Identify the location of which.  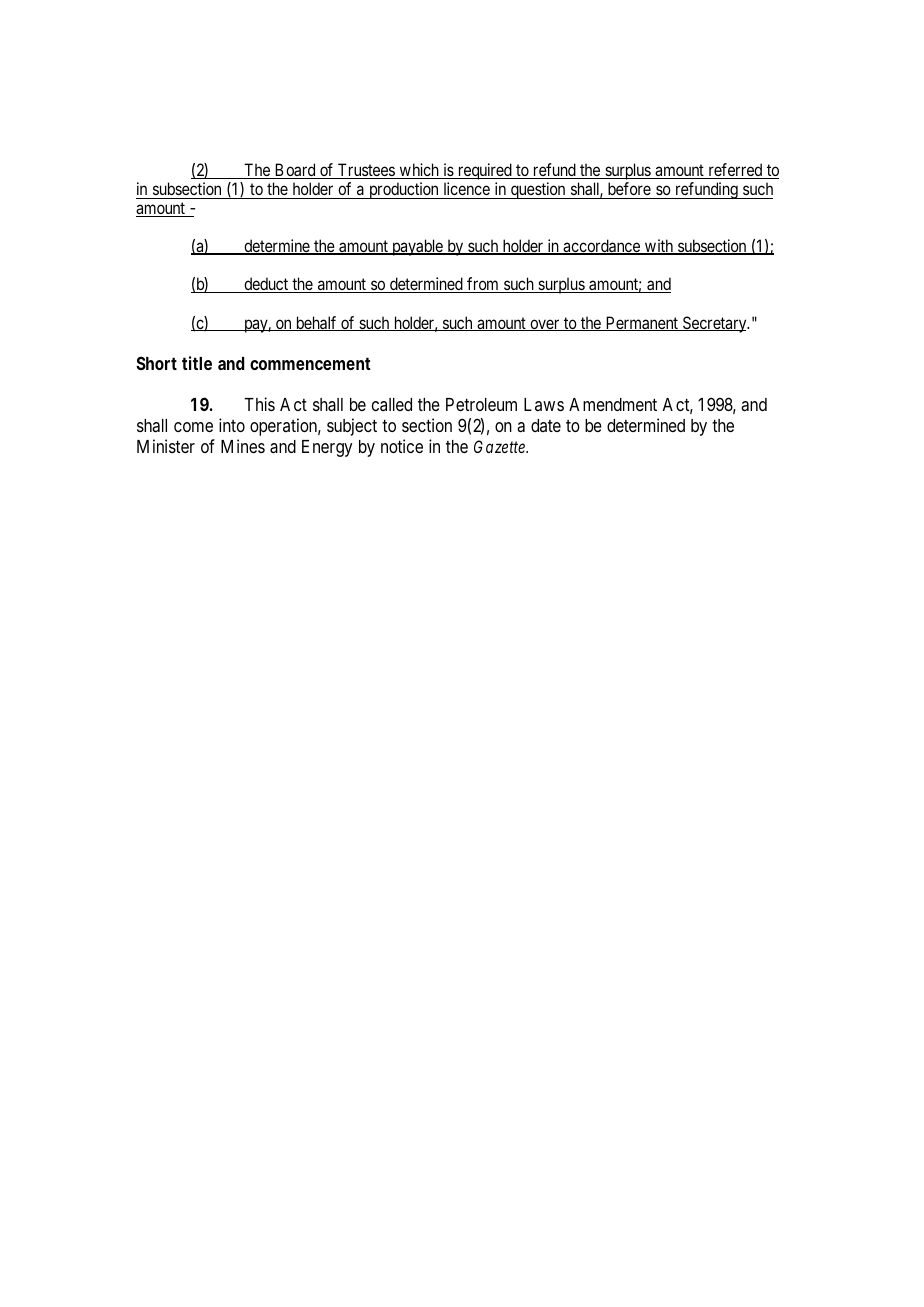
(419, 171).
